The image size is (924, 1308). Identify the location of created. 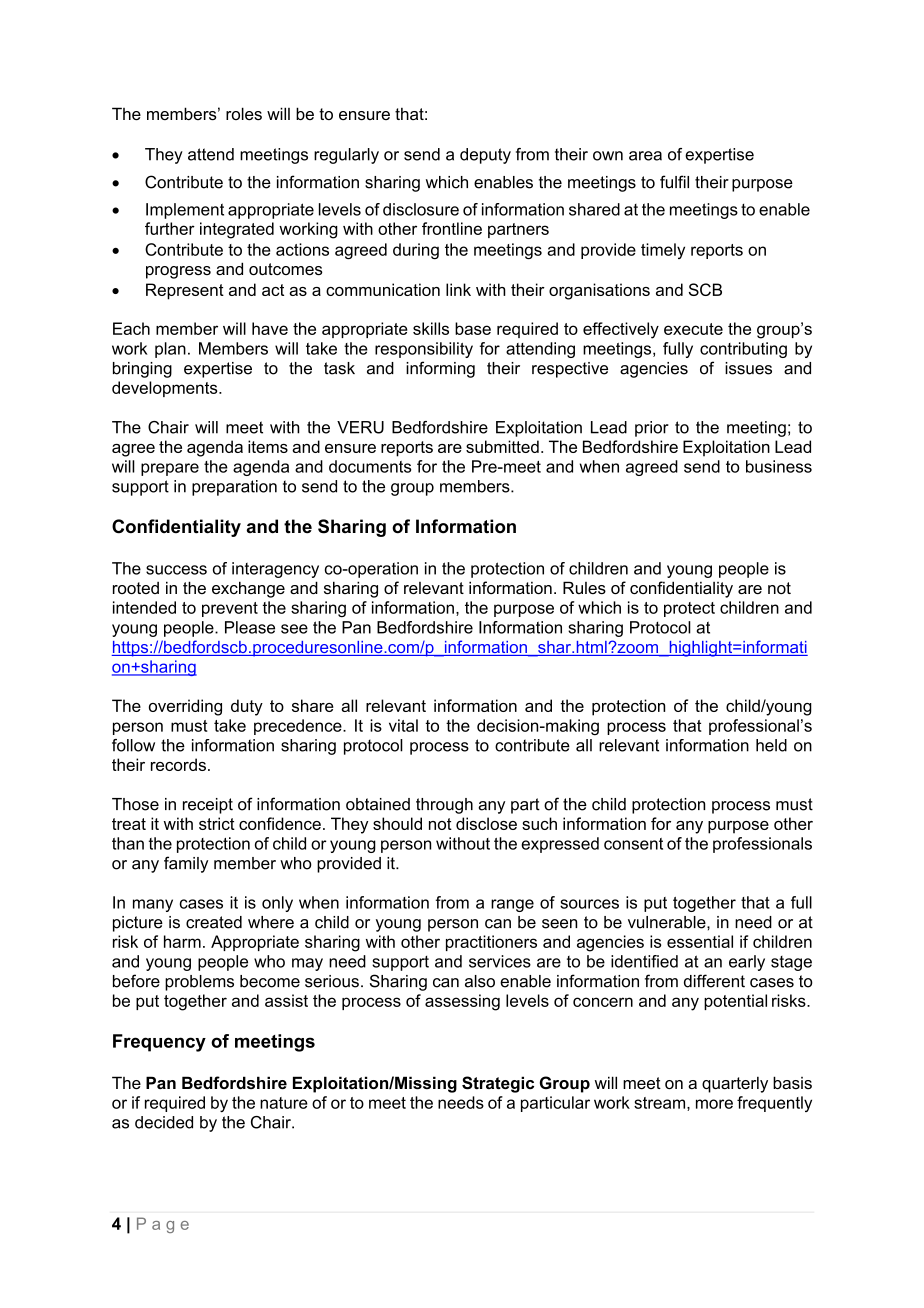
(214, 922).
